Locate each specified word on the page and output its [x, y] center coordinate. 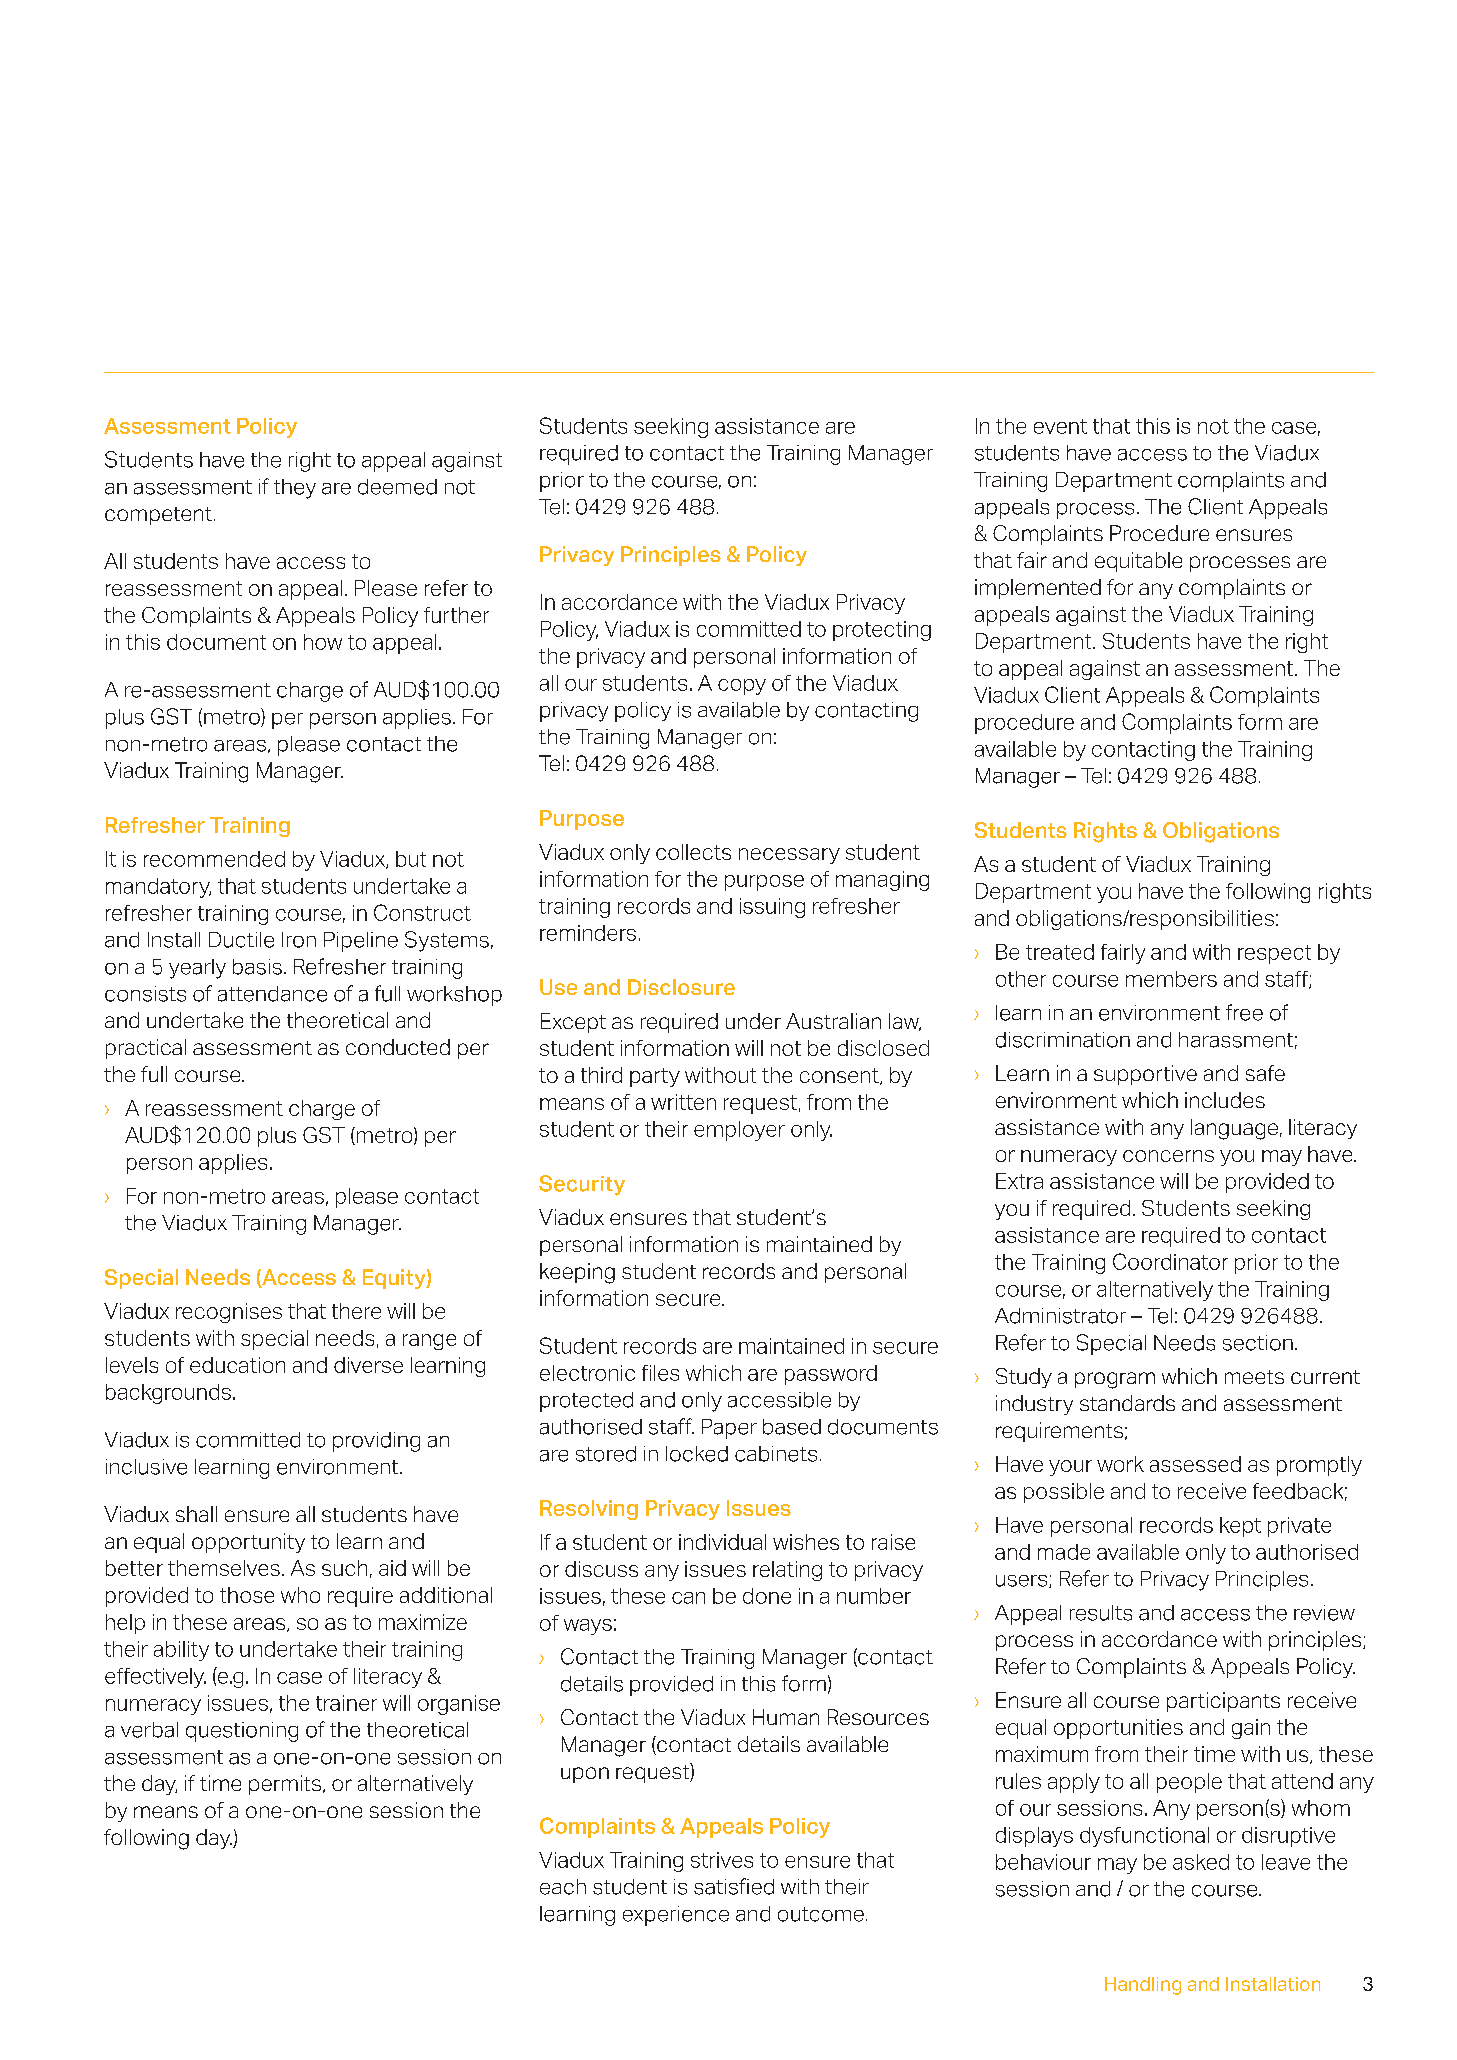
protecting [882, 631]
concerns [1168, 1156]
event [1060, 426]
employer [739, 1131]
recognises [229, 1313]
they [295, 489]
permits [285, 1785]
